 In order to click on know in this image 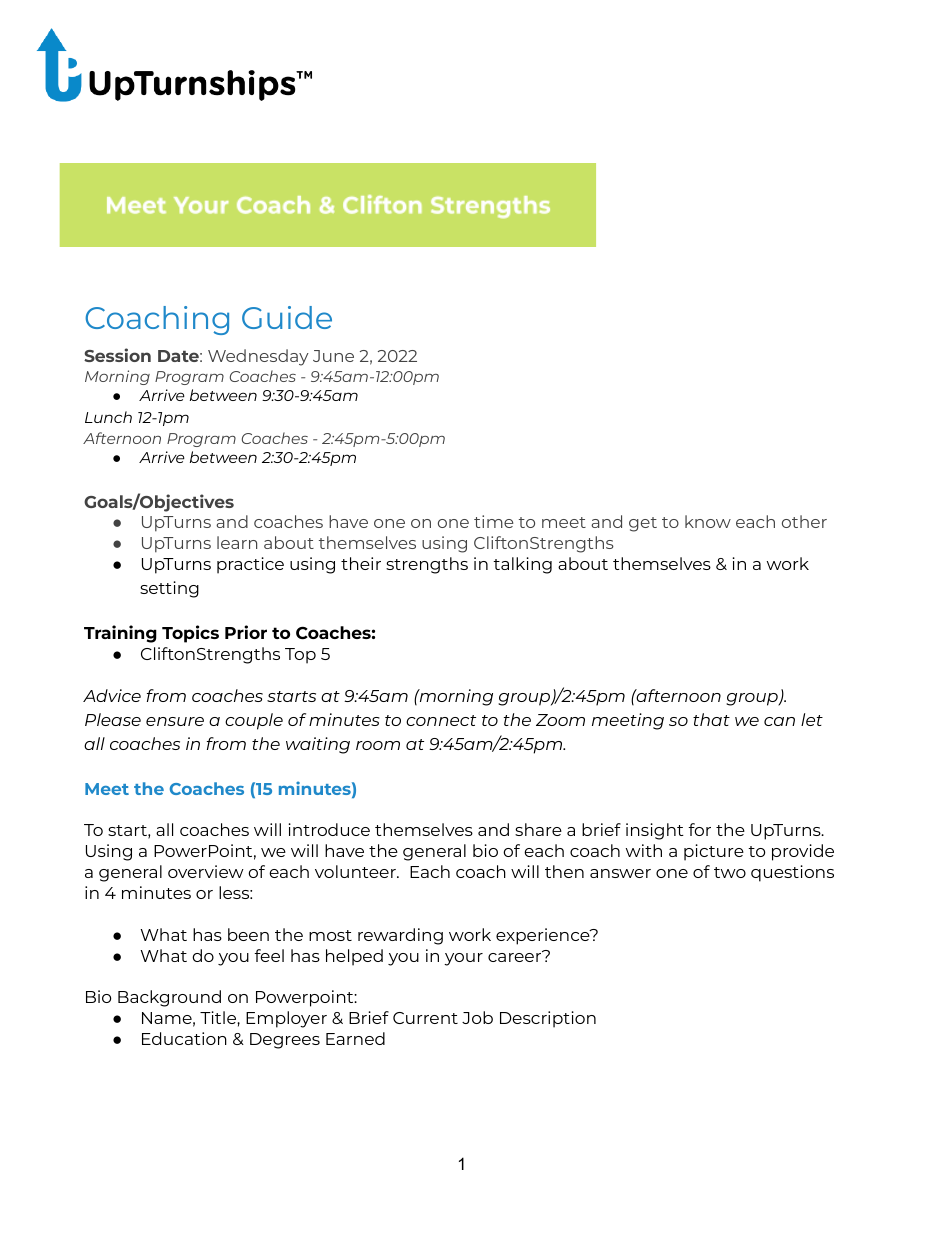, I will do `click(708, 521)`.
